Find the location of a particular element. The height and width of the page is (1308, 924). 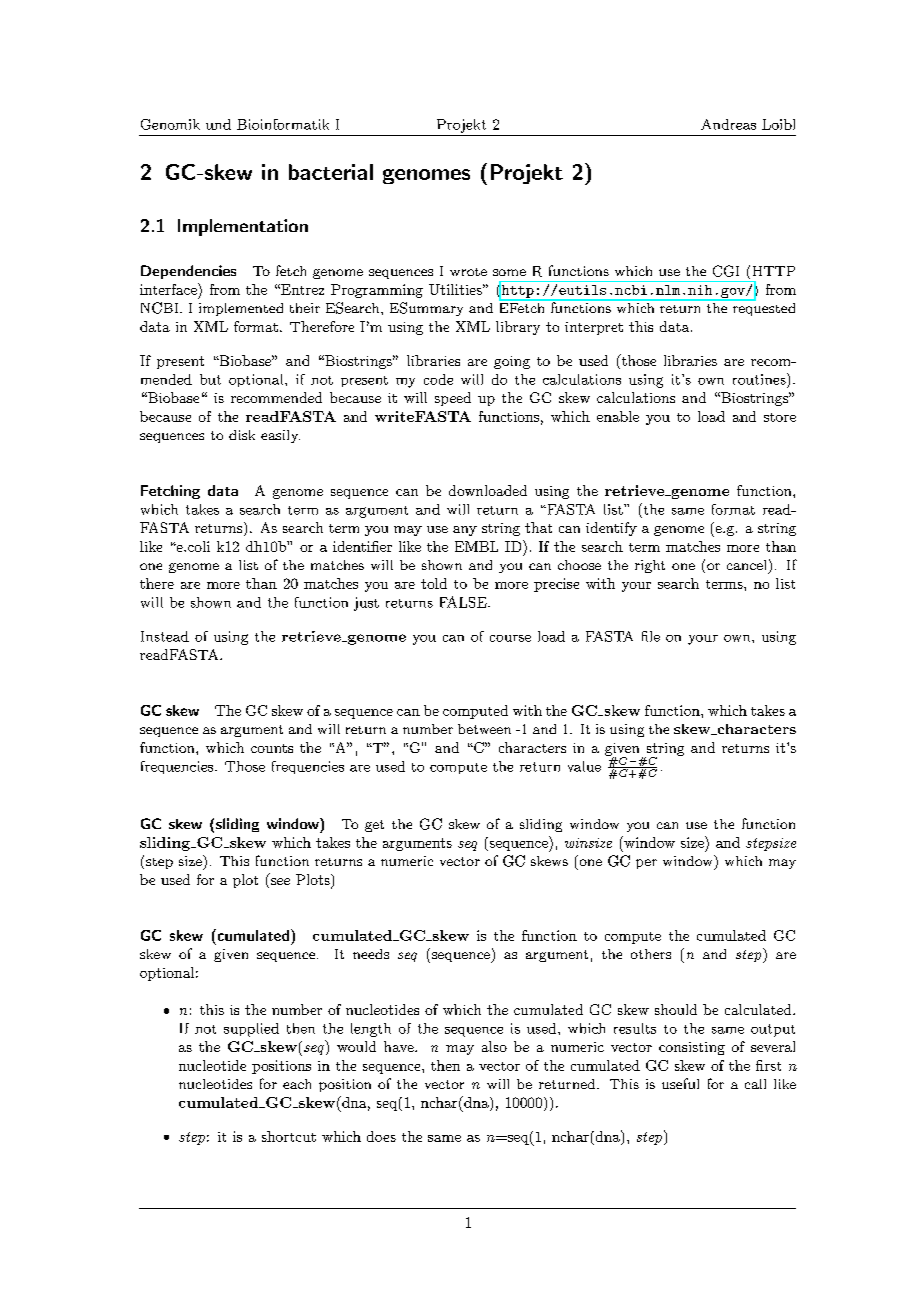

per is located at coordinates (646, 864).
